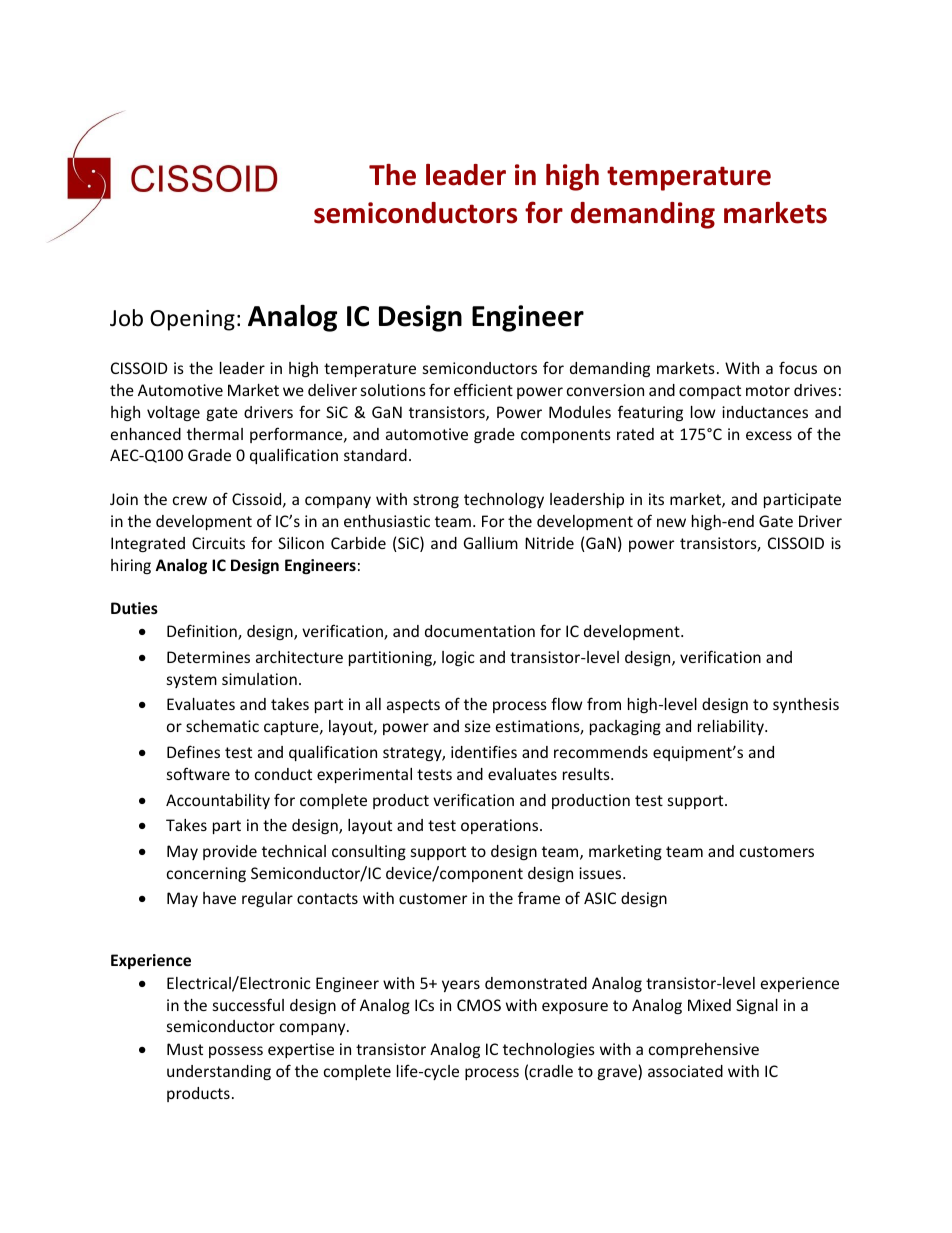  What do you see at coordinates (798, 367) in the page?
I see `focus` at bounding box center [798, 367].
